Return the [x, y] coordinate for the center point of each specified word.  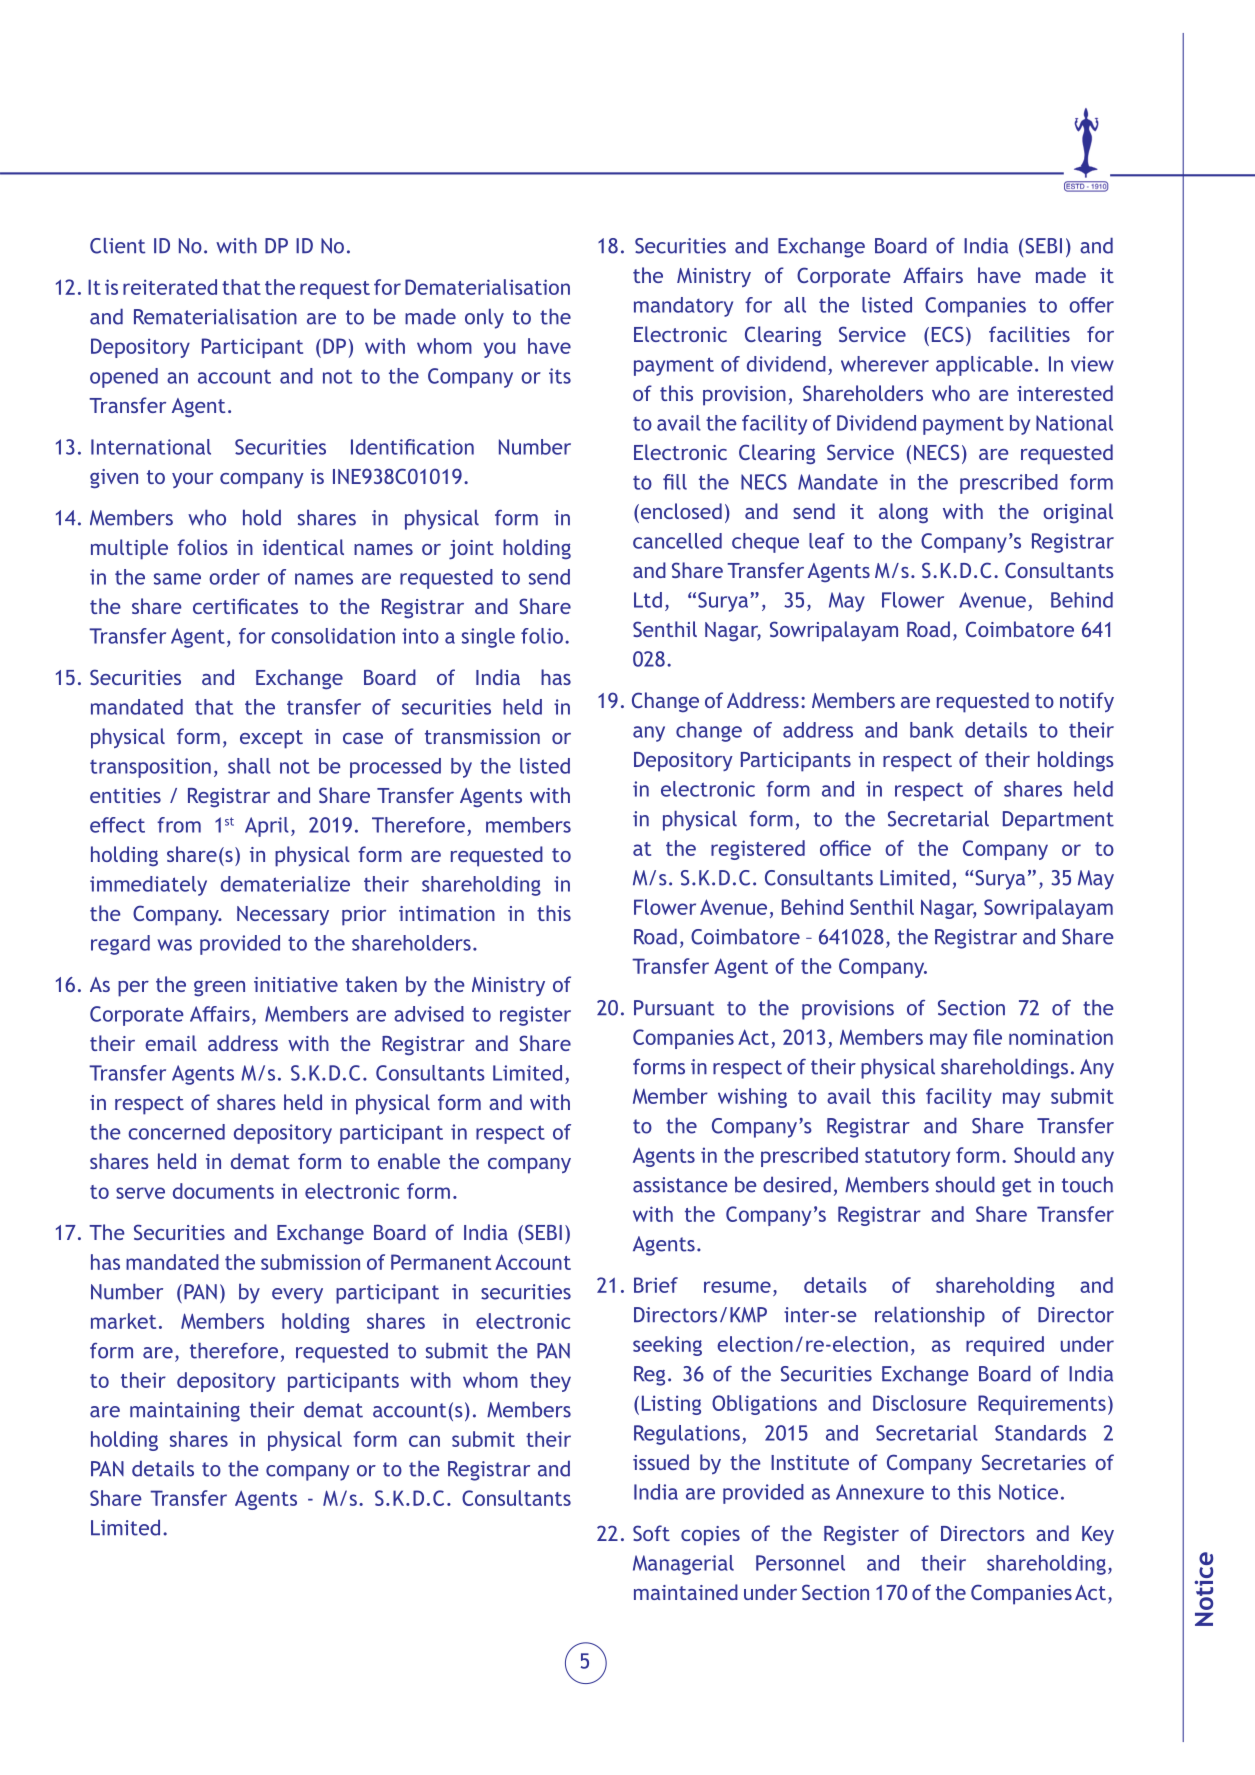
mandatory [683, 307]
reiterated [170, 287]
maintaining [185, 1412]
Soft [651, 1533]
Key [1098, 1535]
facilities [1029, 334]
